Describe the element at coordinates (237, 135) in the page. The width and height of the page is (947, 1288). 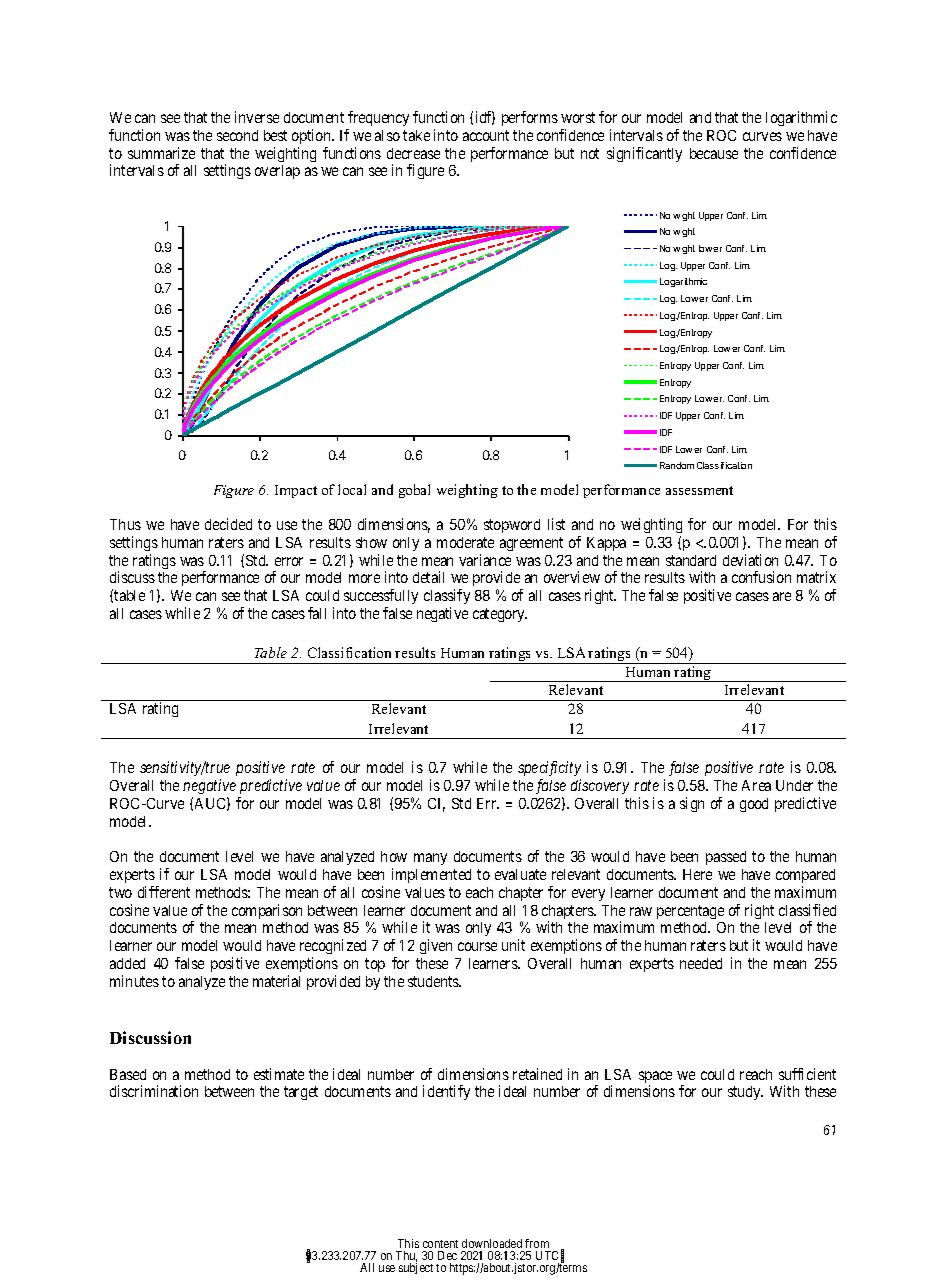
I see `second` at that location.
